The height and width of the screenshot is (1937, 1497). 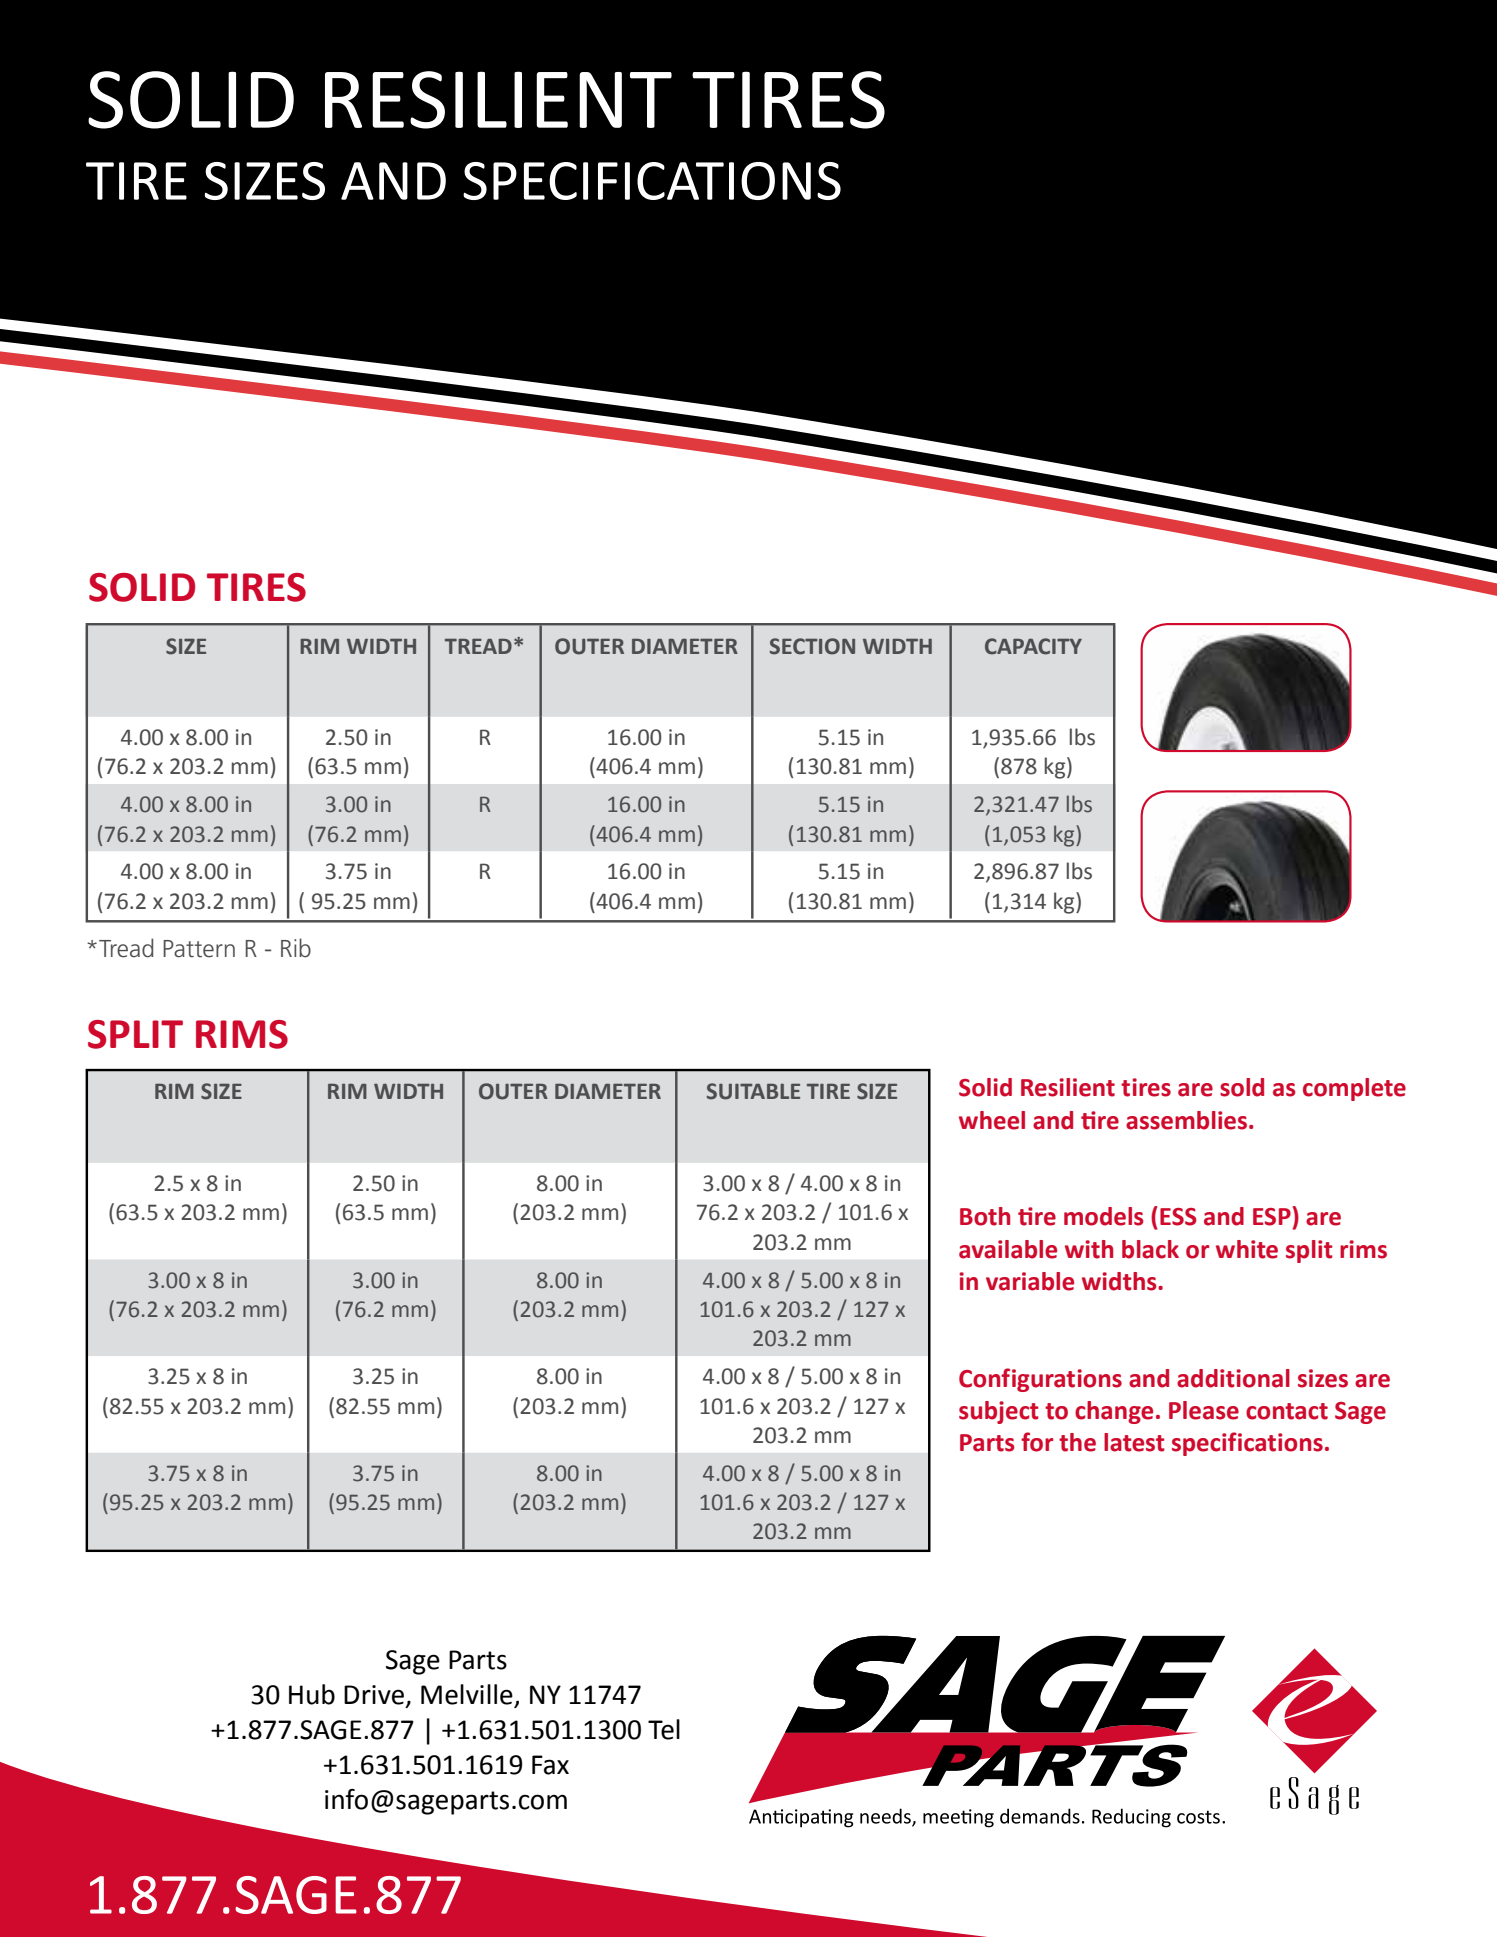 What do you see at coordinates (312, 1694) in the screenshot?
I see `Hub` at bounding box center [312, 1694].
